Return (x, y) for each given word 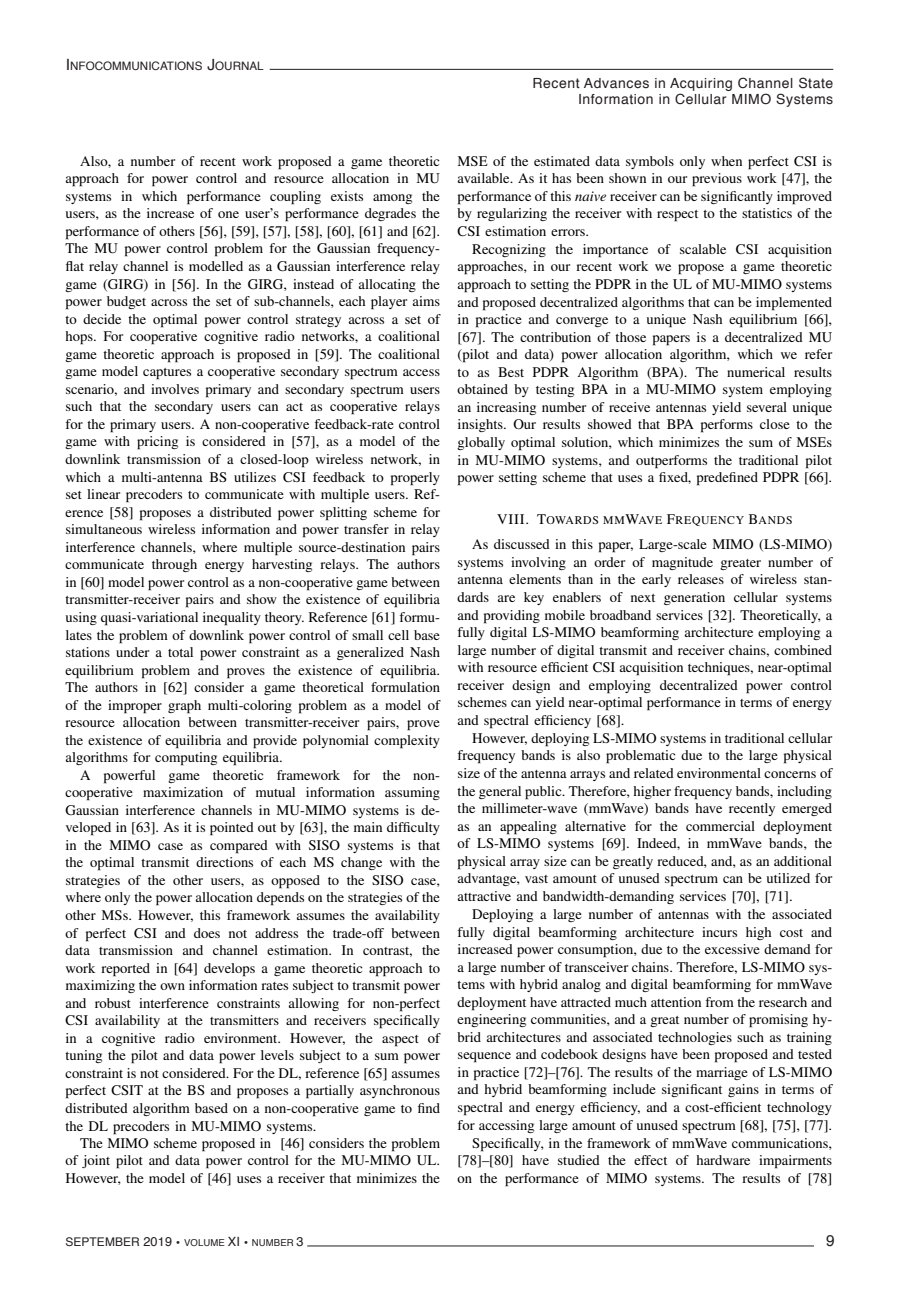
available (484, 178)
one (228, 214)
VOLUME (204, 1242)
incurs (719, 932)
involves (175, 389)
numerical (756, 372)
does (207, 933)
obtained (482, 389)
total (180, 652)
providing (512, 617)
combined (803, 650)
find (429, 1108)
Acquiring (701, 84)
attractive (484, 896)
